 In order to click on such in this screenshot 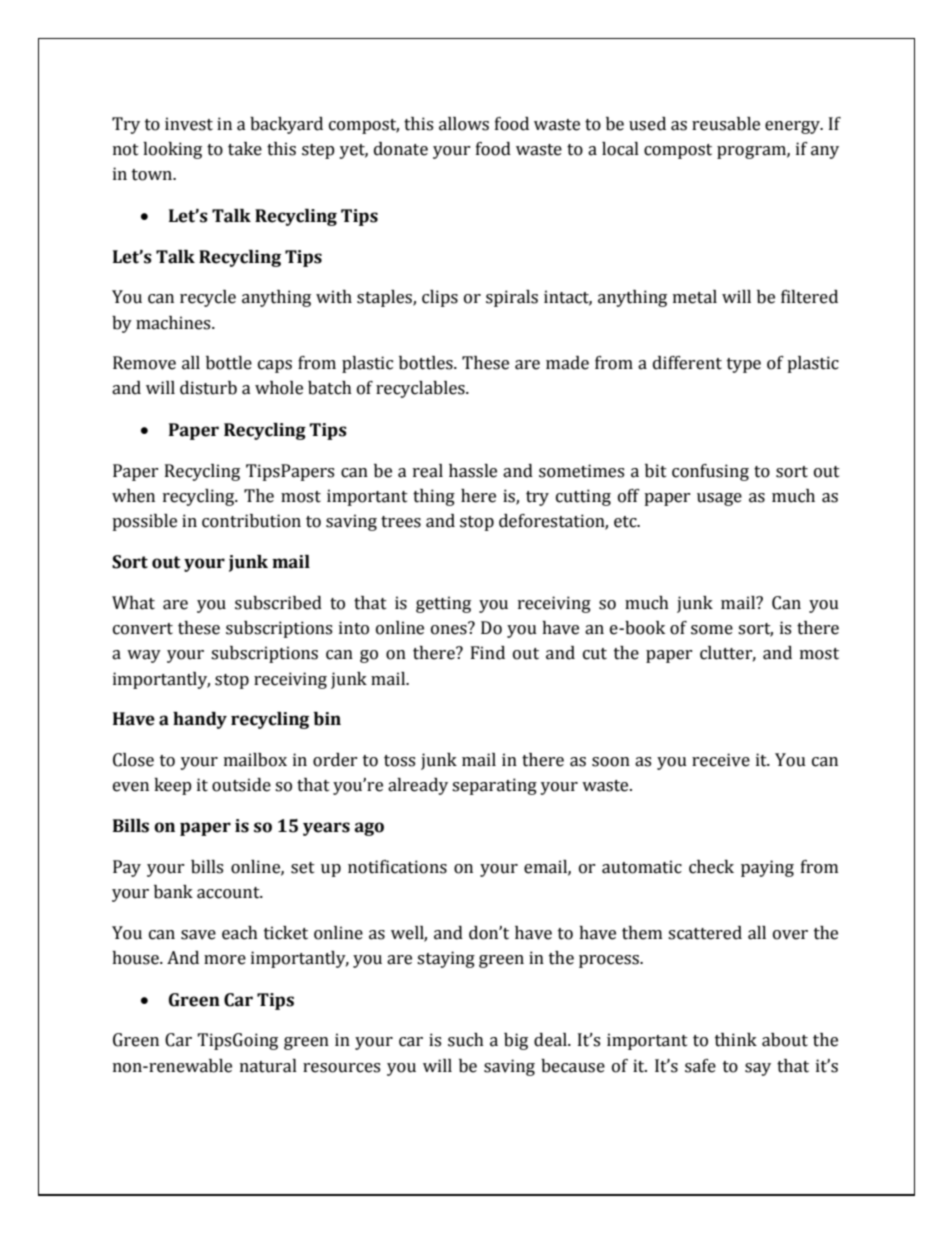, I will do `click(466, 1040)`.
